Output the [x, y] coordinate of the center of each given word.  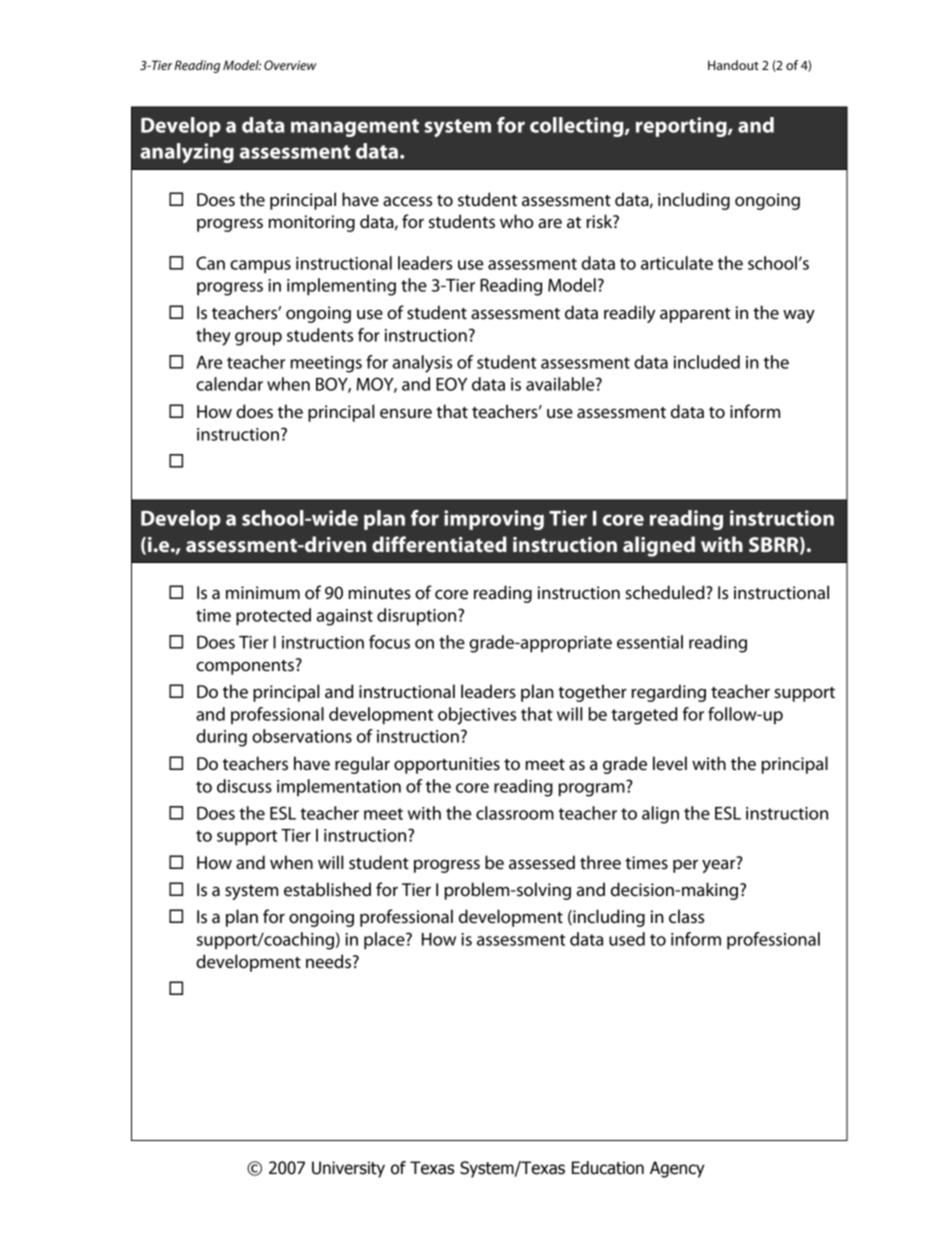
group [258, 339]
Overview [290, 65]
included [707, 362]
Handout [733, 65]
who [517, 221]
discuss [244, 786]
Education [608, 1168]
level [670, 763]
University [348, 1169]
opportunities [447, 765]
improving [494, 520]
